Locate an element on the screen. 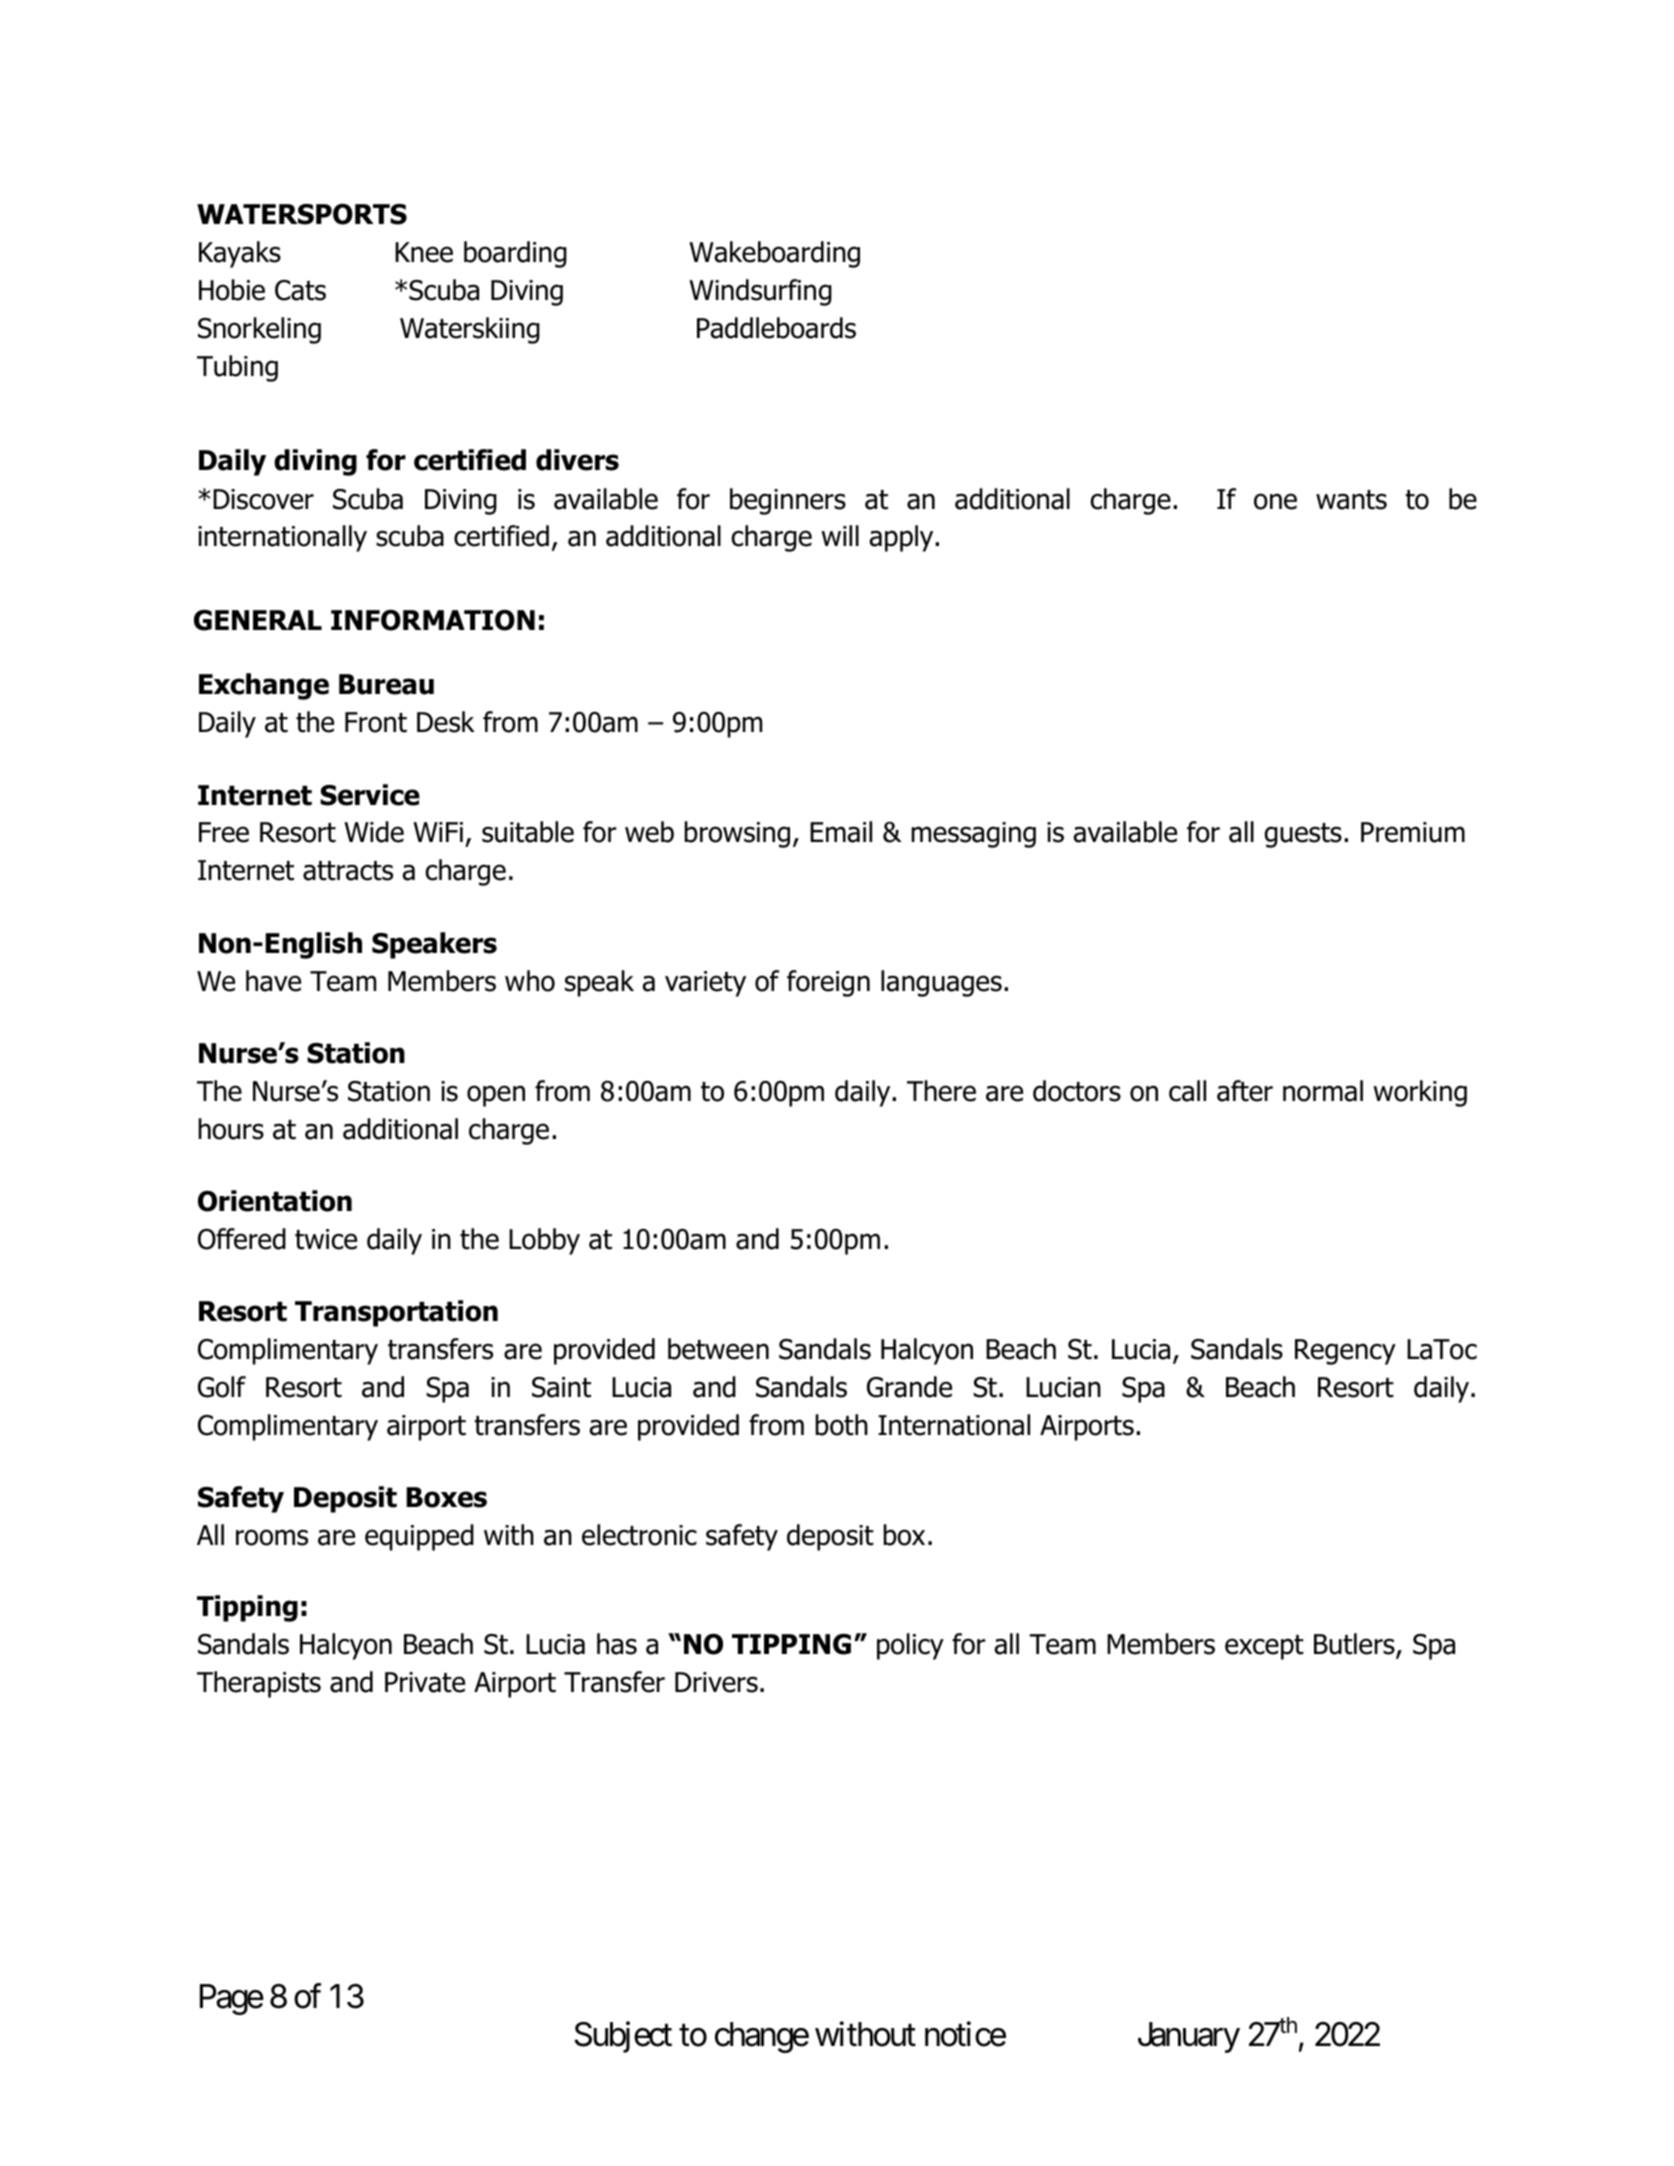 This screenshot has width=1674, height=2166. Subject is located at coordinates (623, 2037).
